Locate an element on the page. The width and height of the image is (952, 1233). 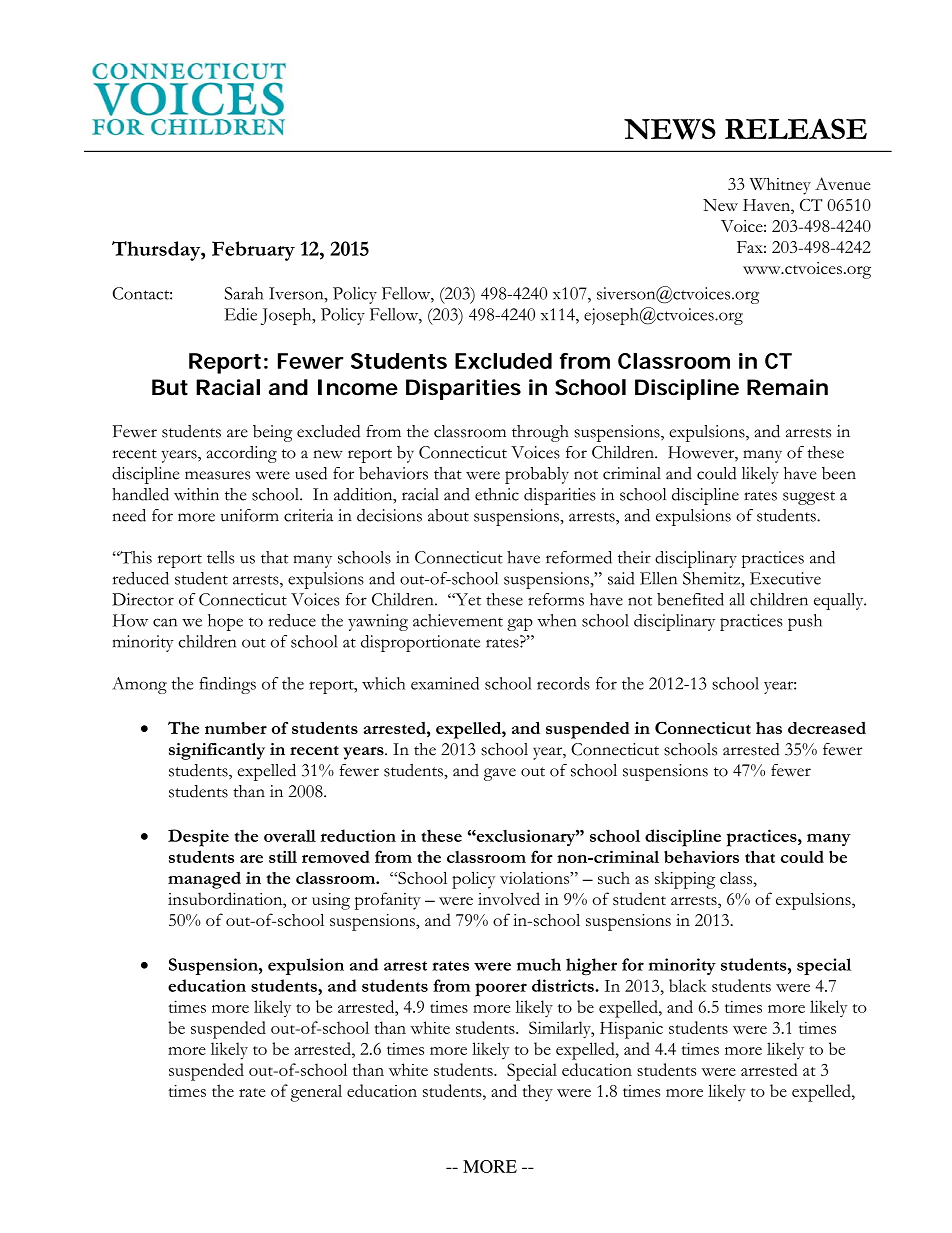
Whitney is located at coordinates (780, 186).
